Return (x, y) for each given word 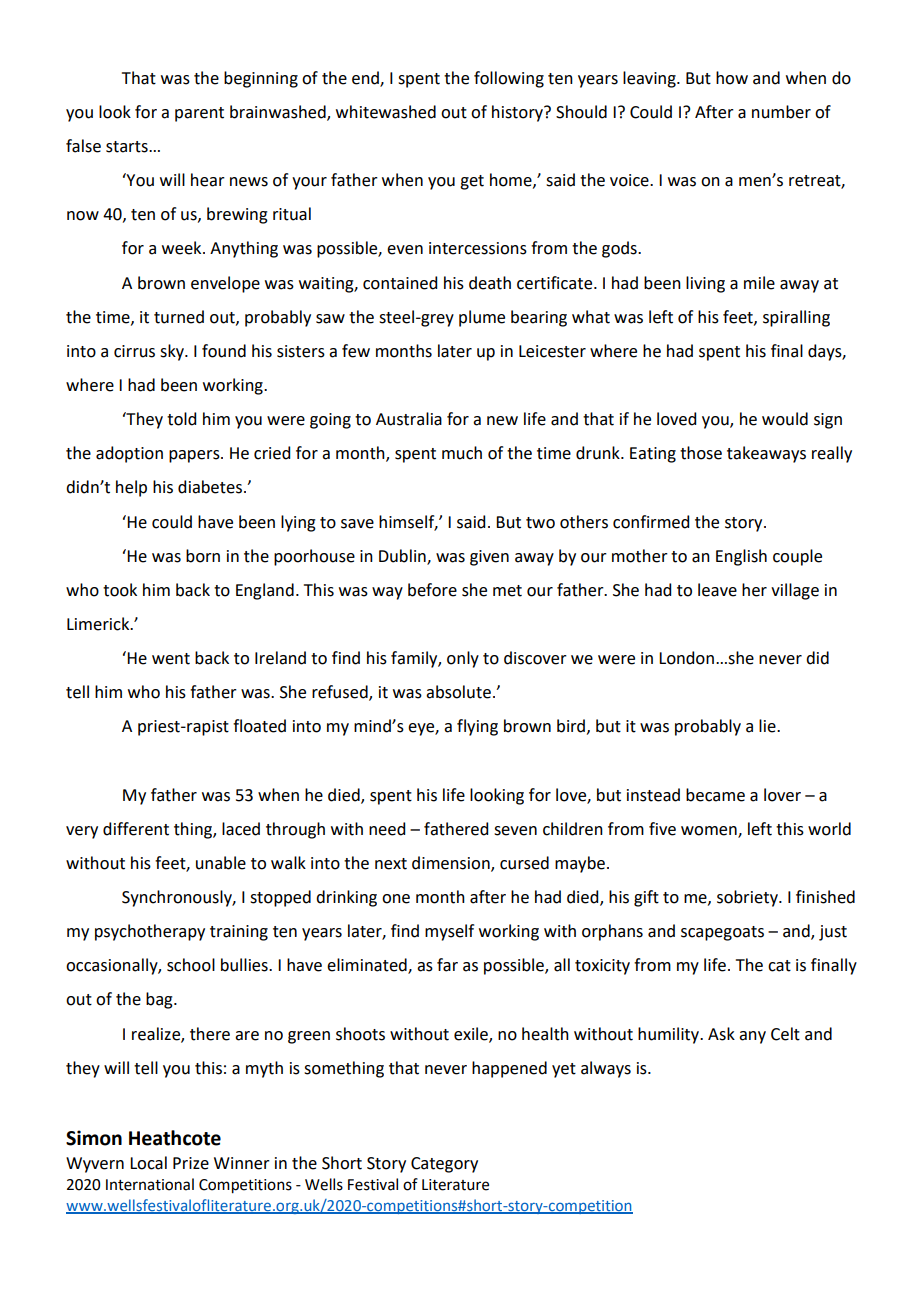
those (701, 453)
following (509, 79)
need (387, 829)
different (136, 829)
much (462, 453)
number (781, 112)
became (715, 795)
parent (199, 114)
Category (444, 1165)
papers (195, 456)
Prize (191, 1163)
